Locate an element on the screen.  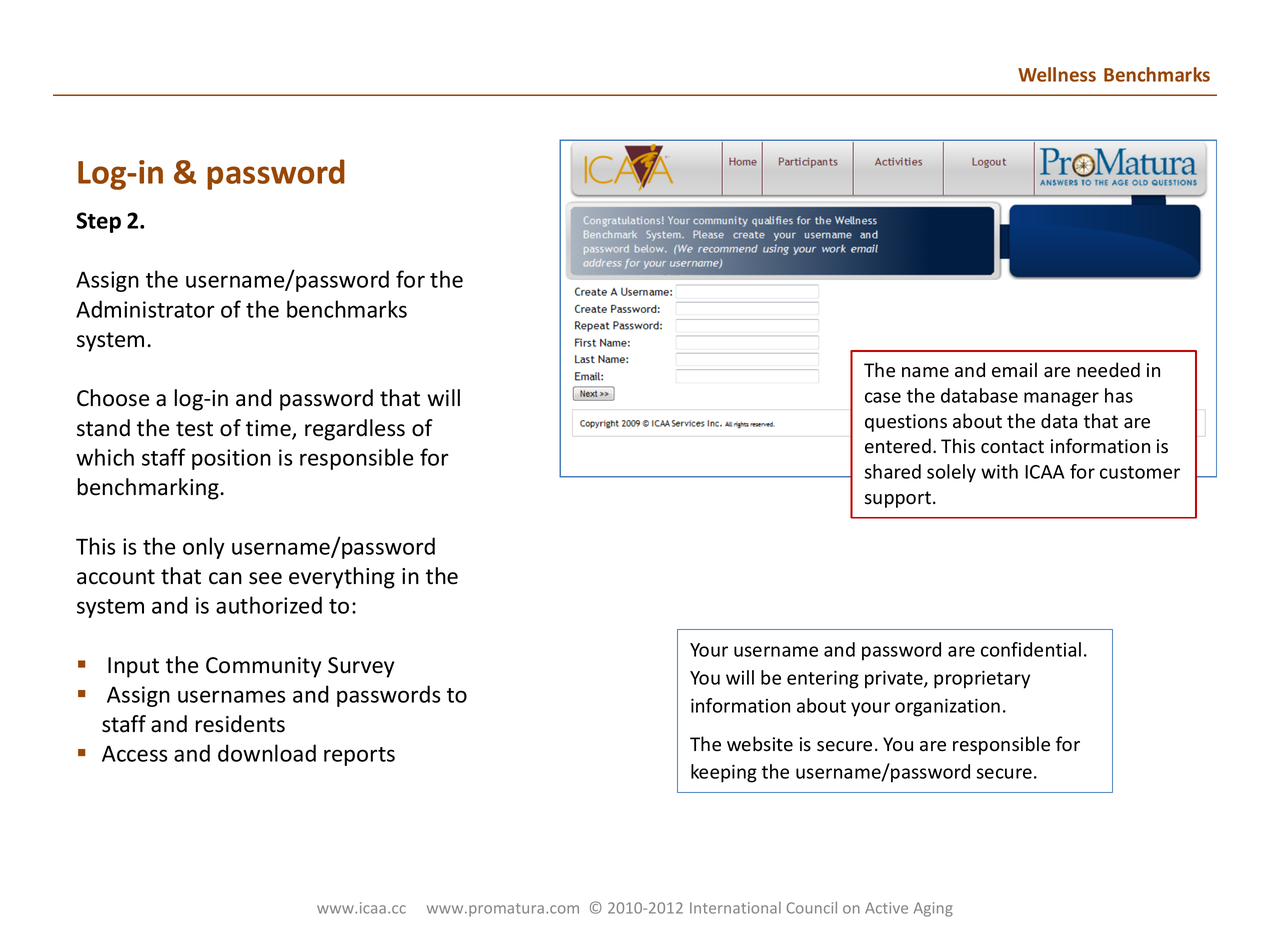
Step is located at coordinates (98, 222).
